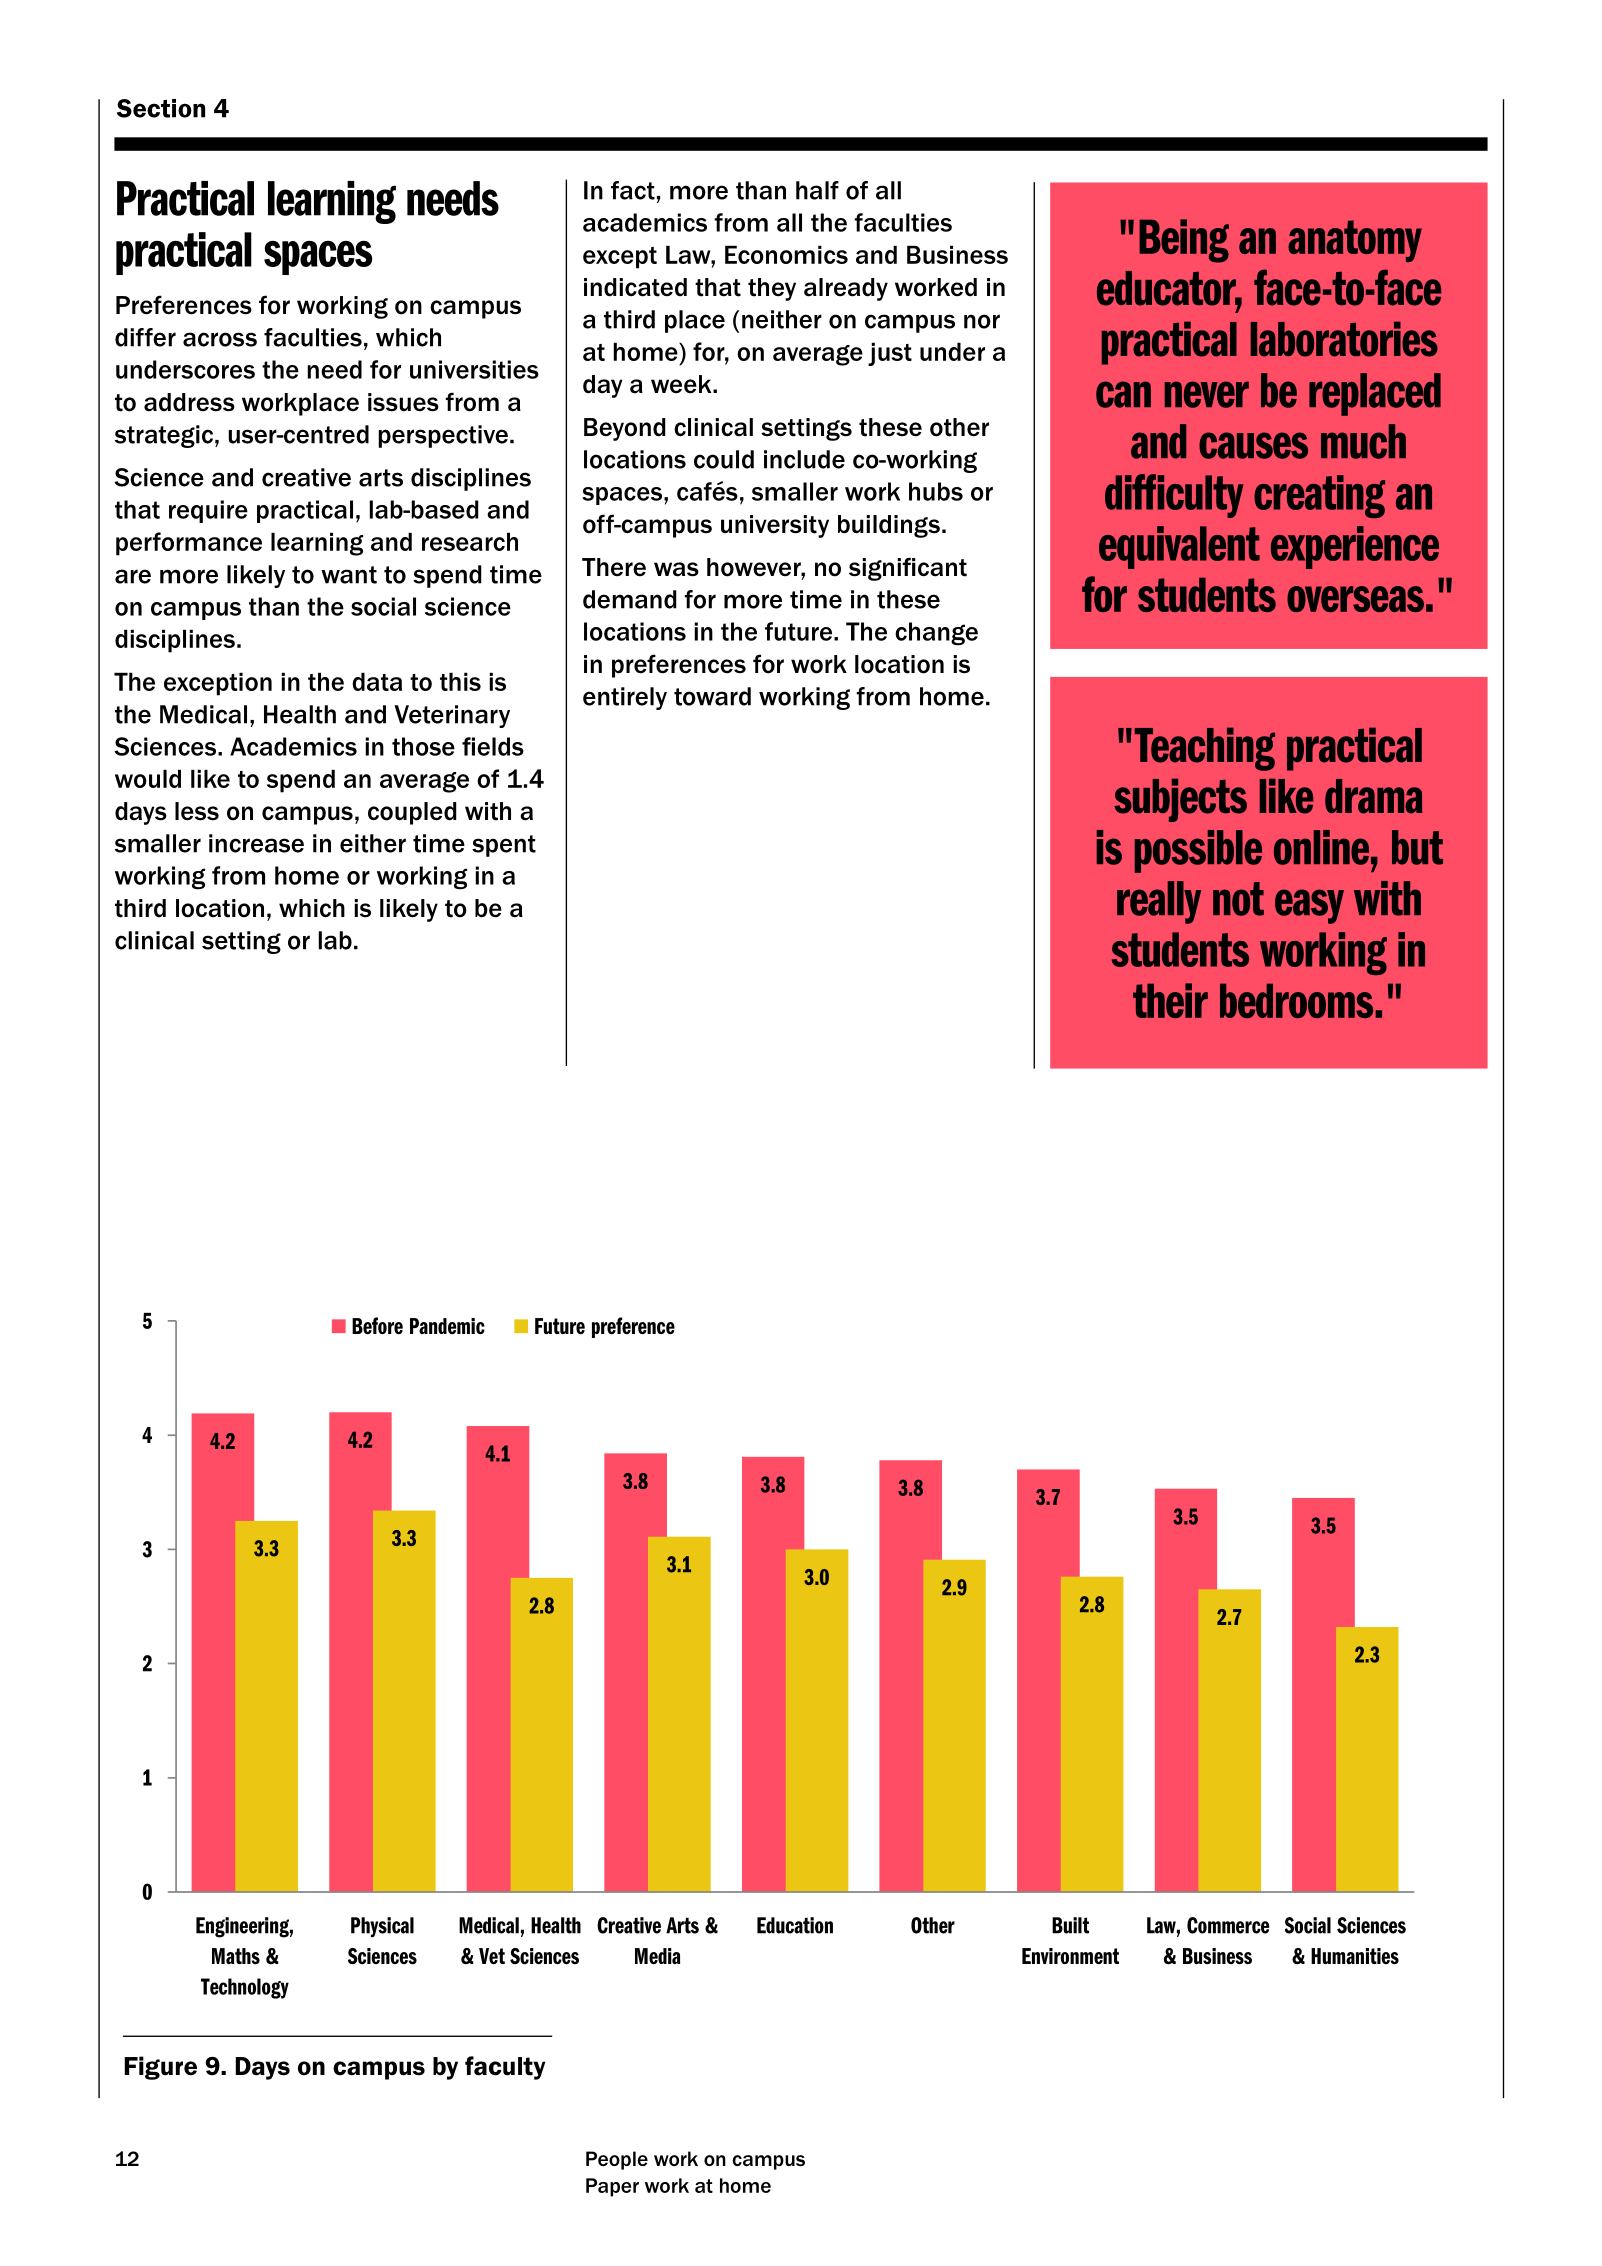 Image resolution: width=1602 pixels, height=2266 pixels. I want to click on People, so click(617, 2160).
